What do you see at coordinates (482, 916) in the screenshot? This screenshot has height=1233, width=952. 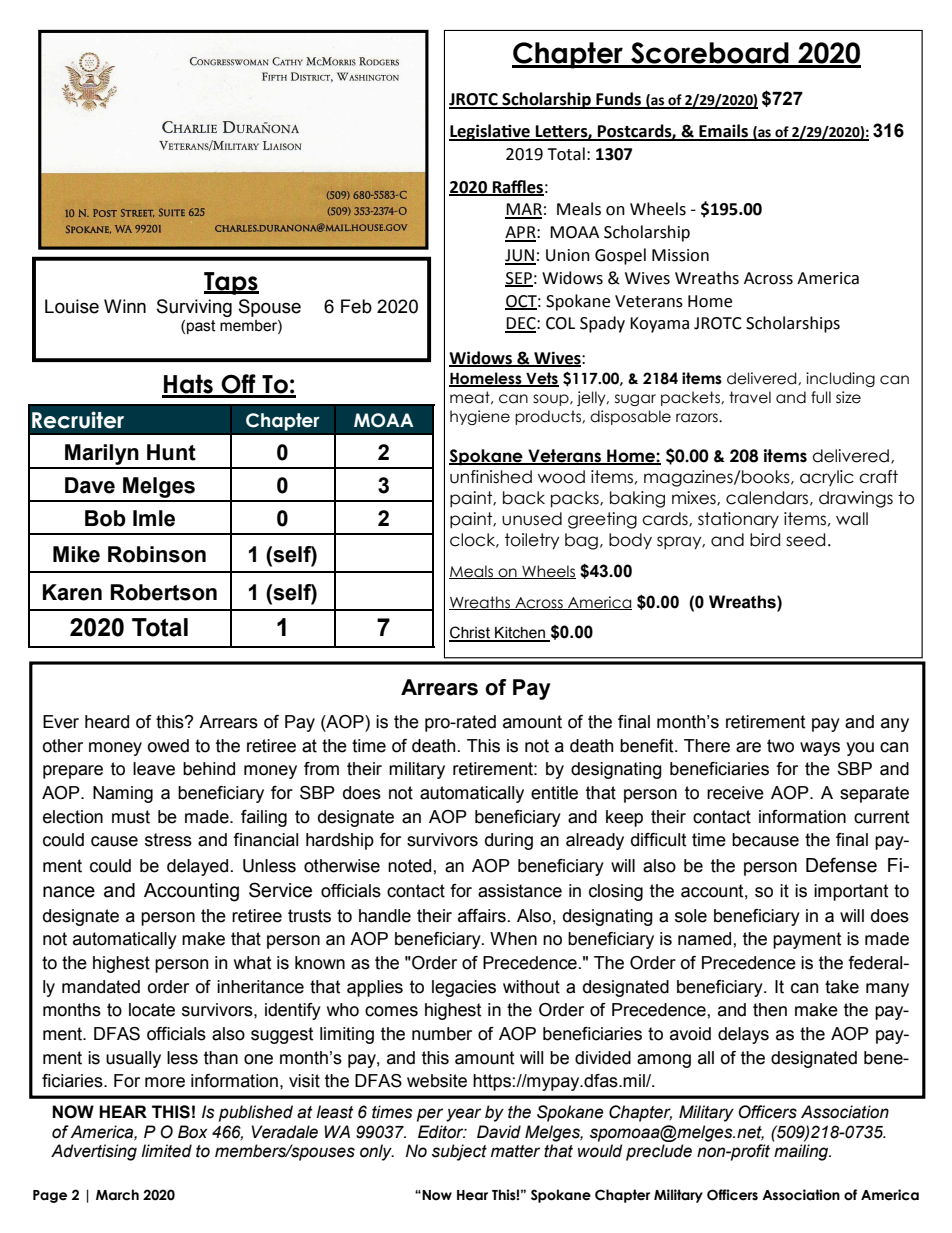 I see `affairs` at bounding box center [482, 916].
